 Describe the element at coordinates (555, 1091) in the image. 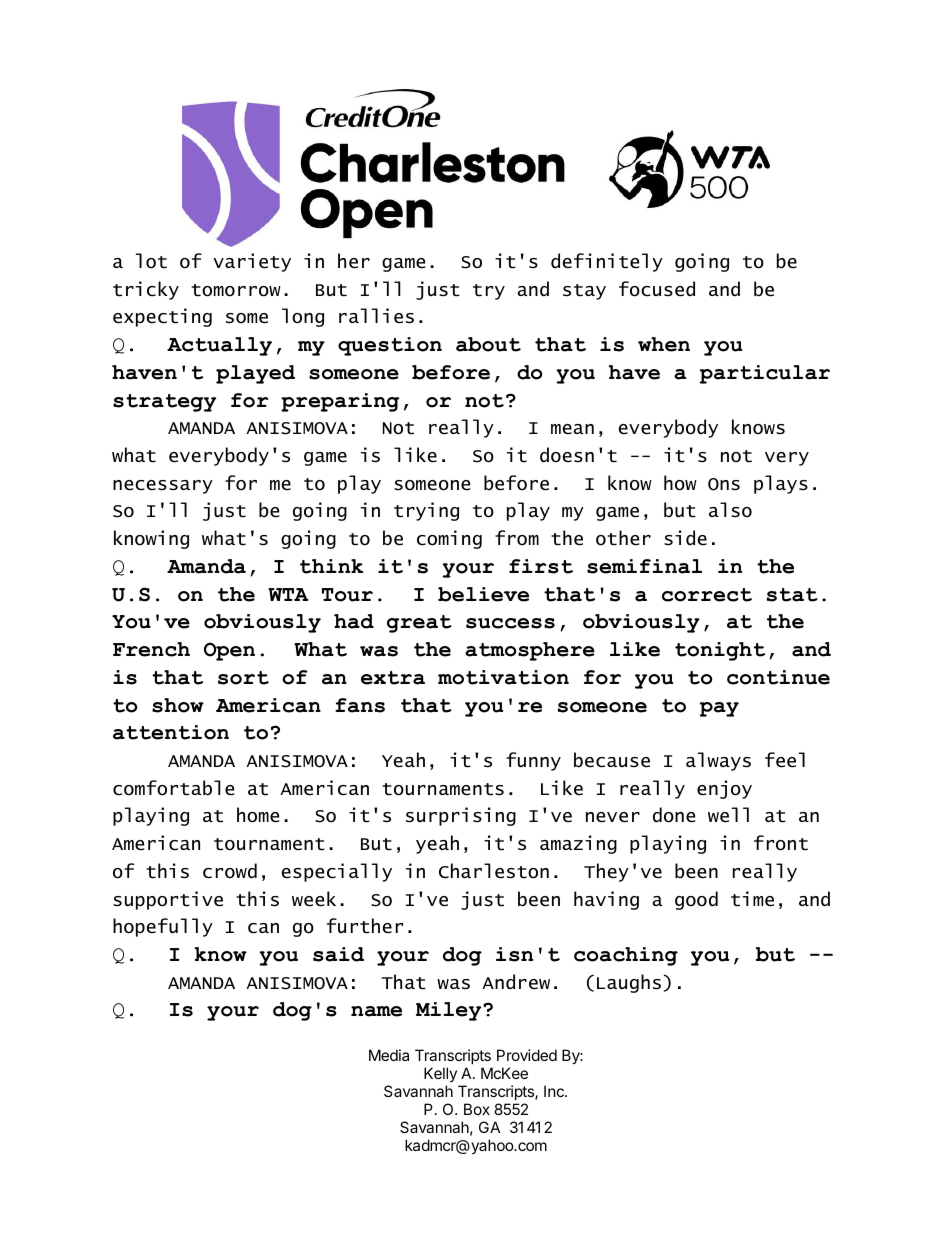

I see `Inc` at that location.
